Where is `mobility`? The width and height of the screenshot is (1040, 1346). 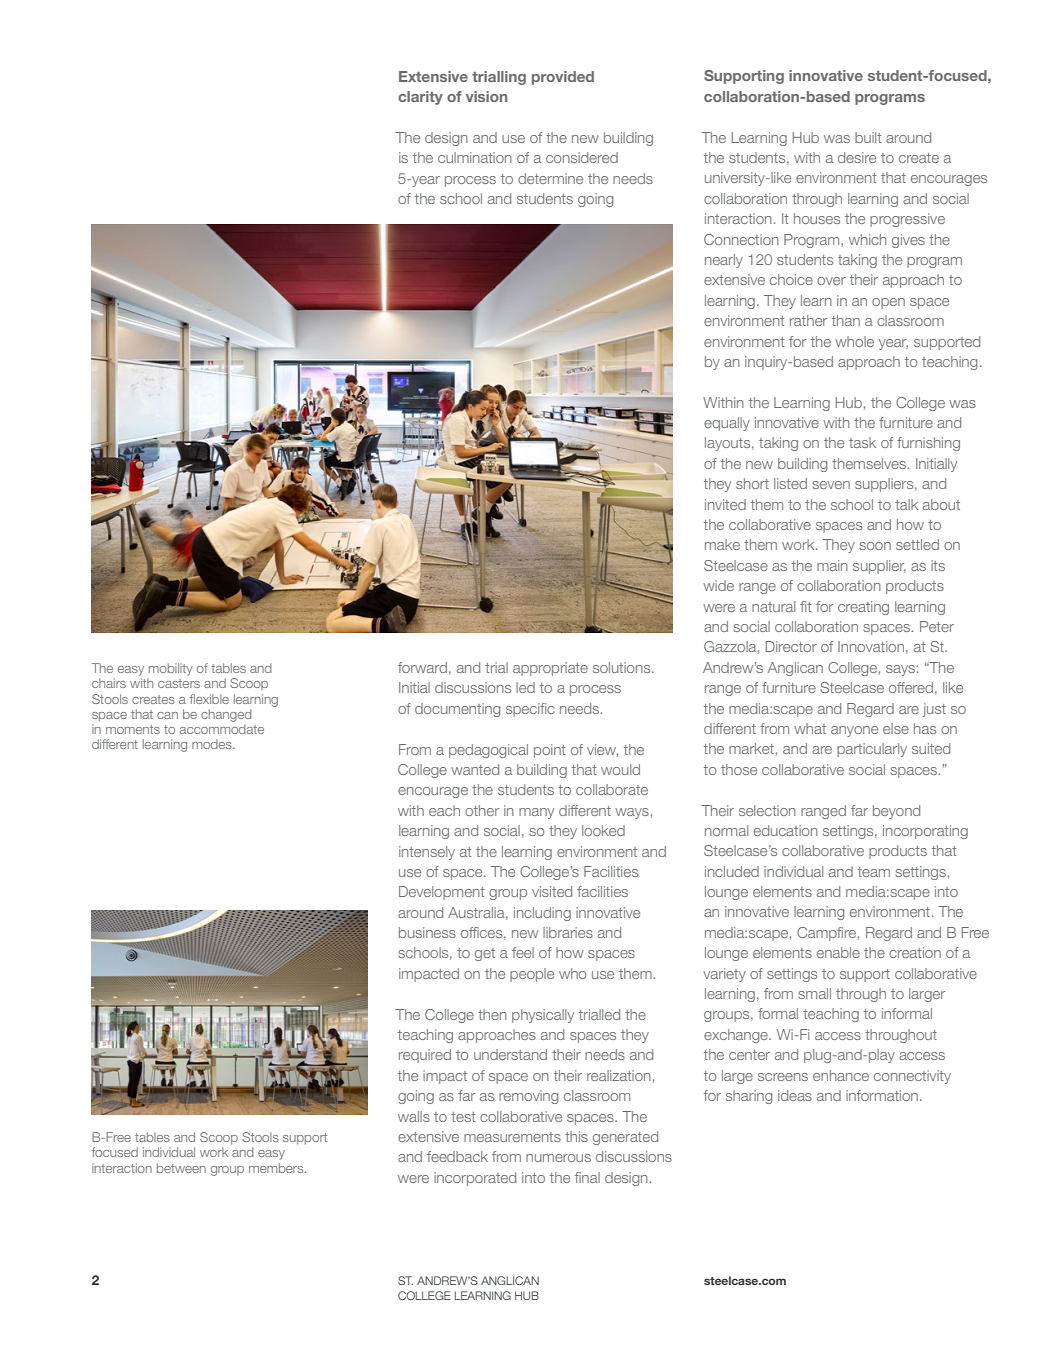 mobility is located at coordinates (171, 669).
